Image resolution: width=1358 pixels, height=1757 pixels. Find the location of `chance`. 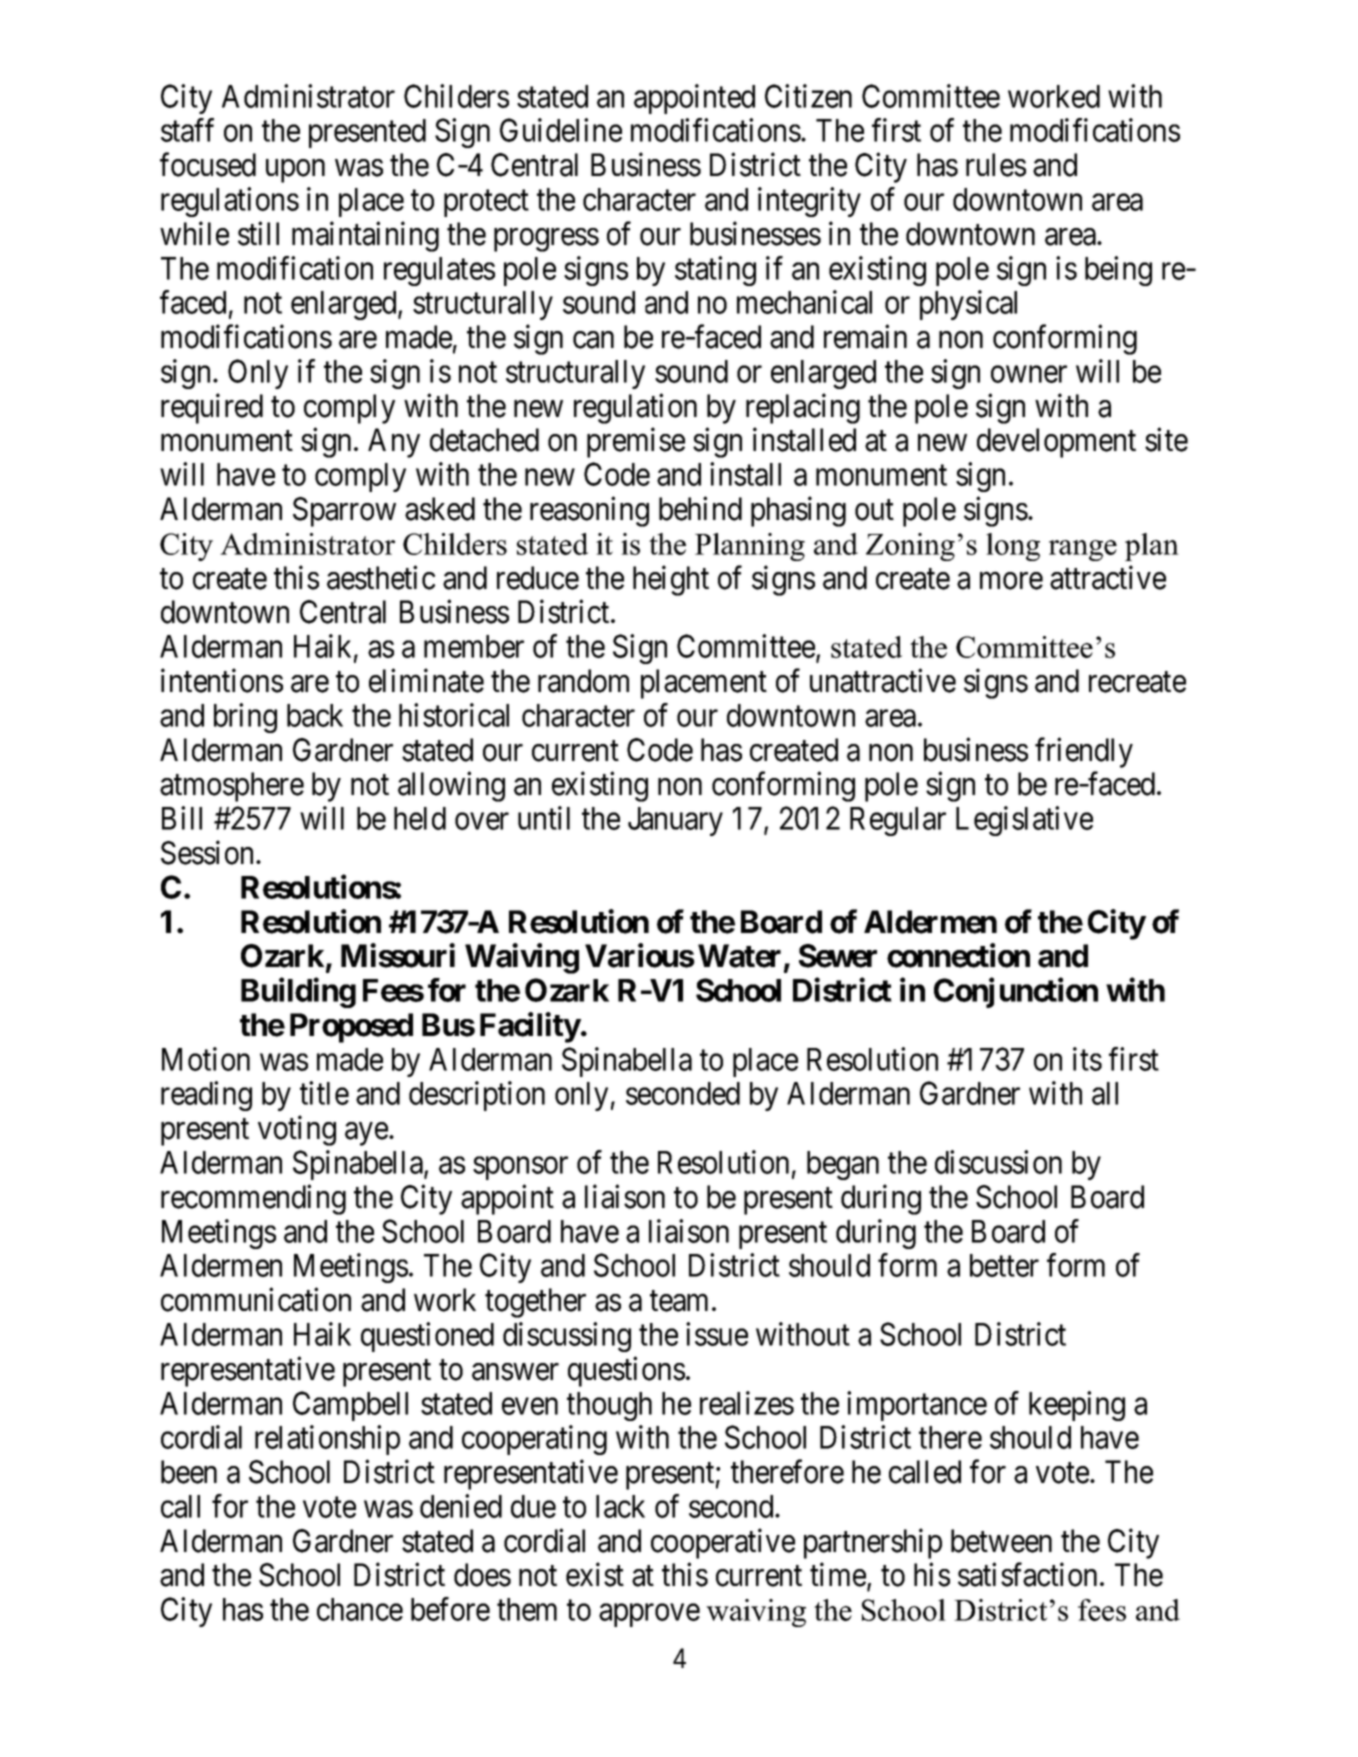

chance is located at coordinates (360, 1609).
